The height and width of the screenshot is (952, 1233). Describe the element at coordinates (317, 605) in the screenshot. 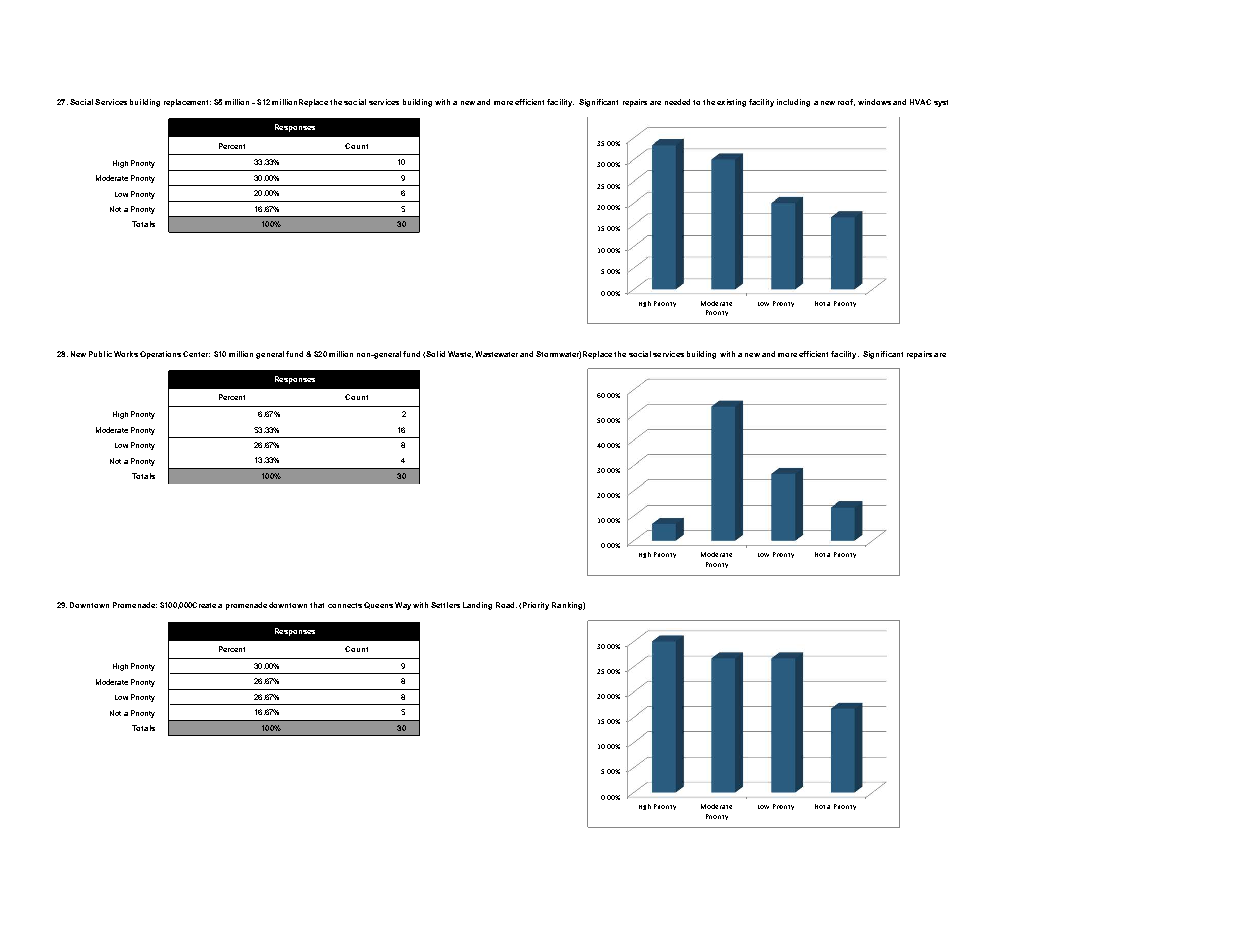

I see `that` at that location.
